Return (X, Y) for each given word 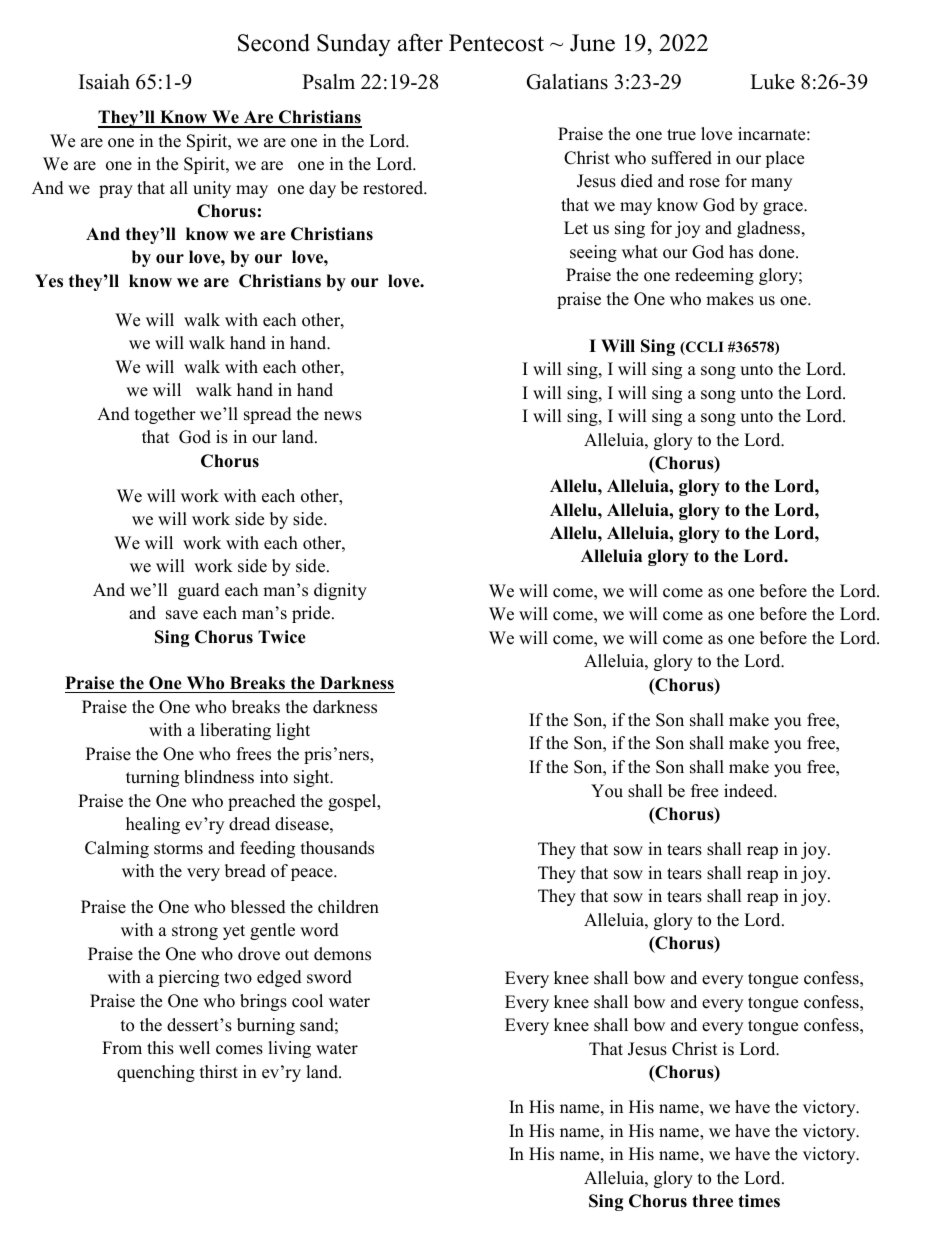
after (420, 43)
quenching (156, 1073)
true (681, 135)
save (182, 615)
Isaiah (104, 82)
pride (312, 614)
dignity (340, 591)
